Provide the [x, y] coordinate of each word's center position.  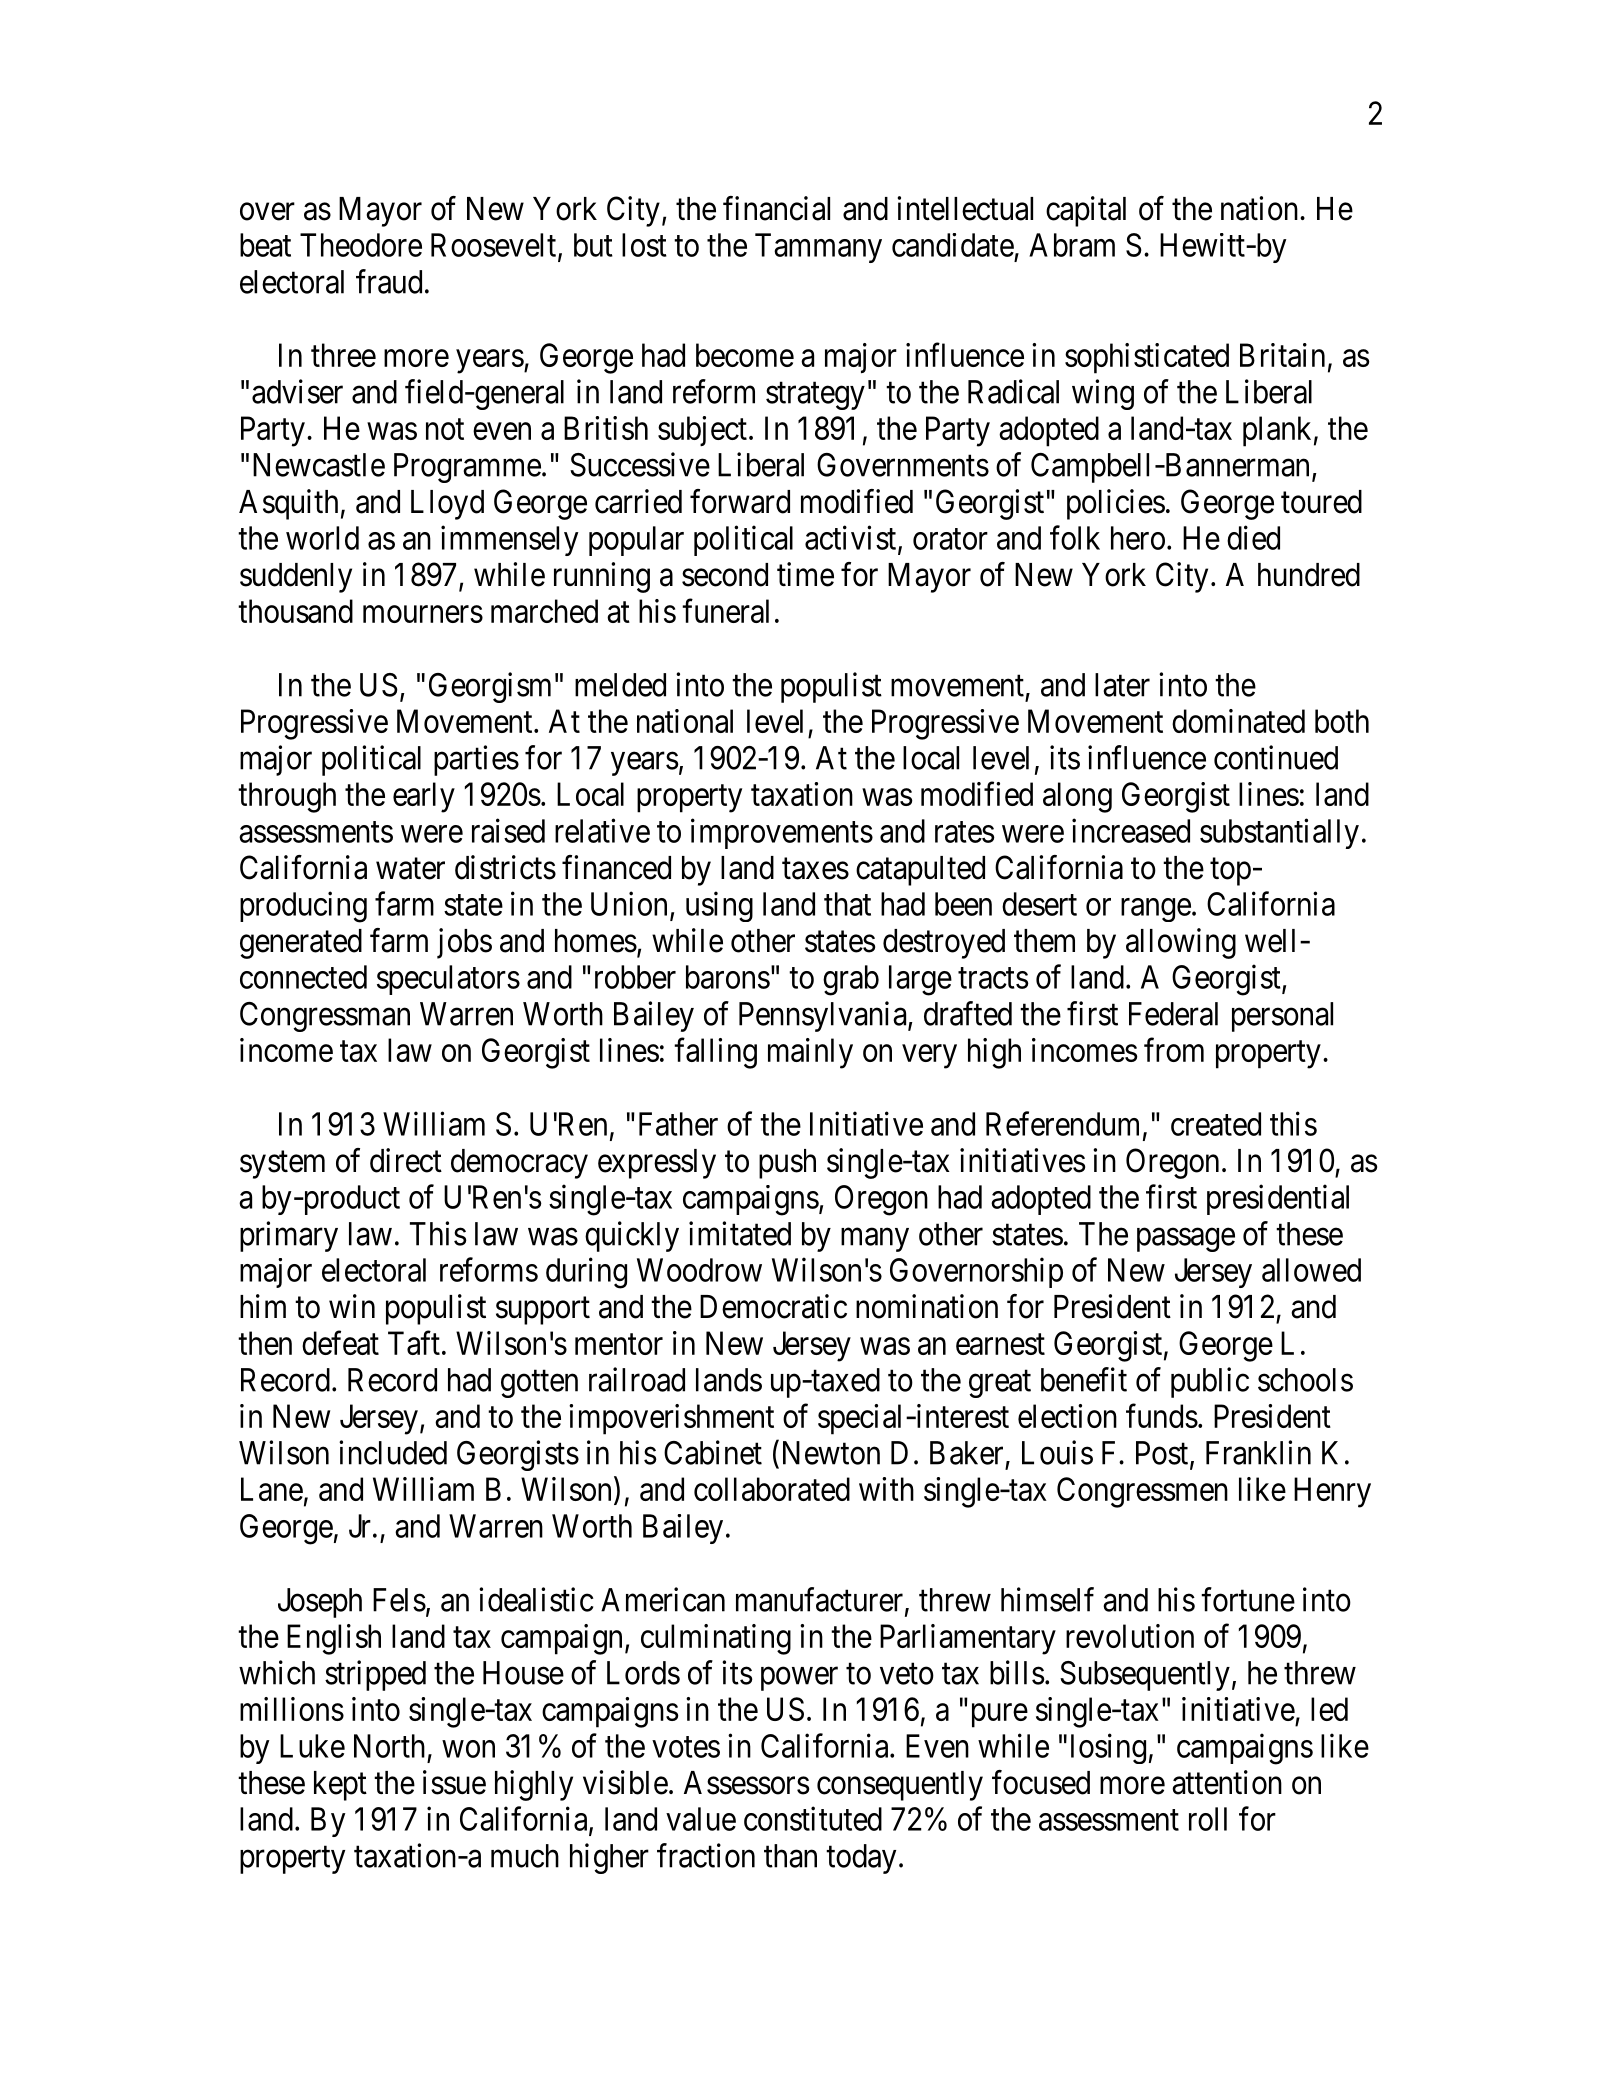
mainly [810, 1053]
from [1174, 1050]
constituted [813, 1818]
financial [776, 208]
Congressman [325, 1017]
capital [1086, 211]
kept [340, 1786]
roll [1208, 1819]
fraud [389, 281]
